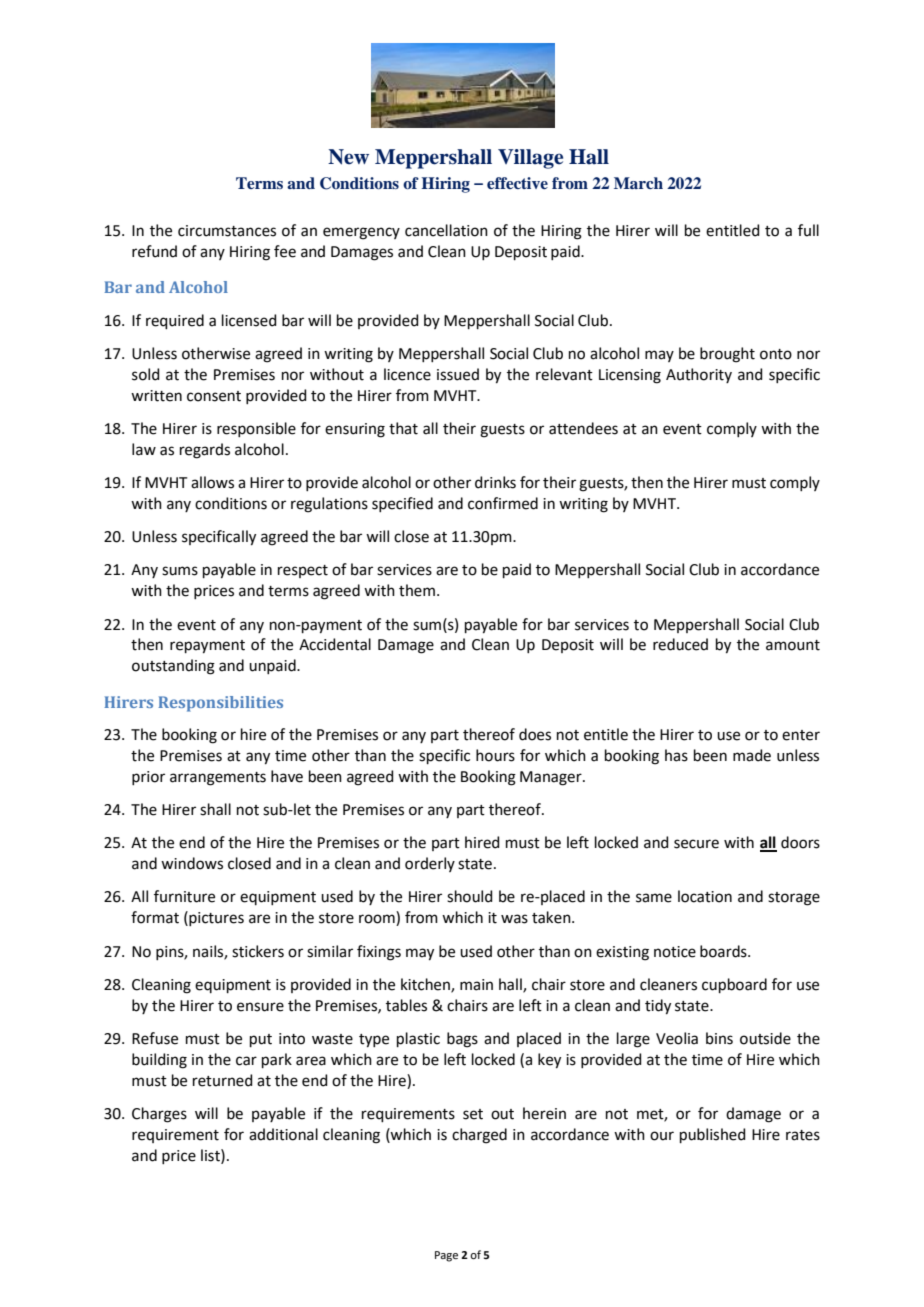 The height and width of the page is (1307, 924). What do you see at coordinates (495, 755) in the page?
I see `hours` at bounding box center [495, 755].
